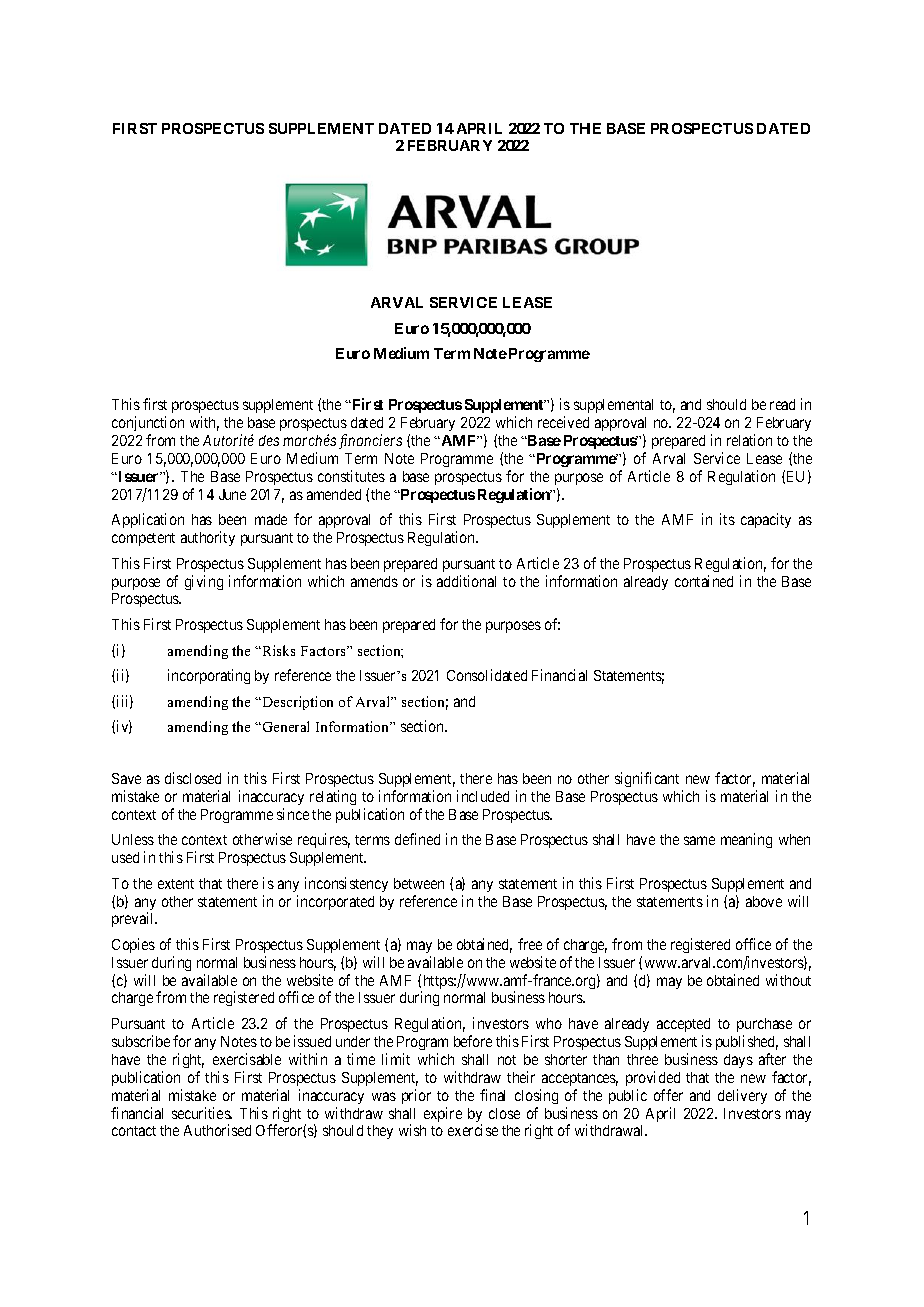 This page has width=924, height=1307. What do you see at coordinates (483, 796) in the page?
I see `included` at bounding box center [483, 796].
